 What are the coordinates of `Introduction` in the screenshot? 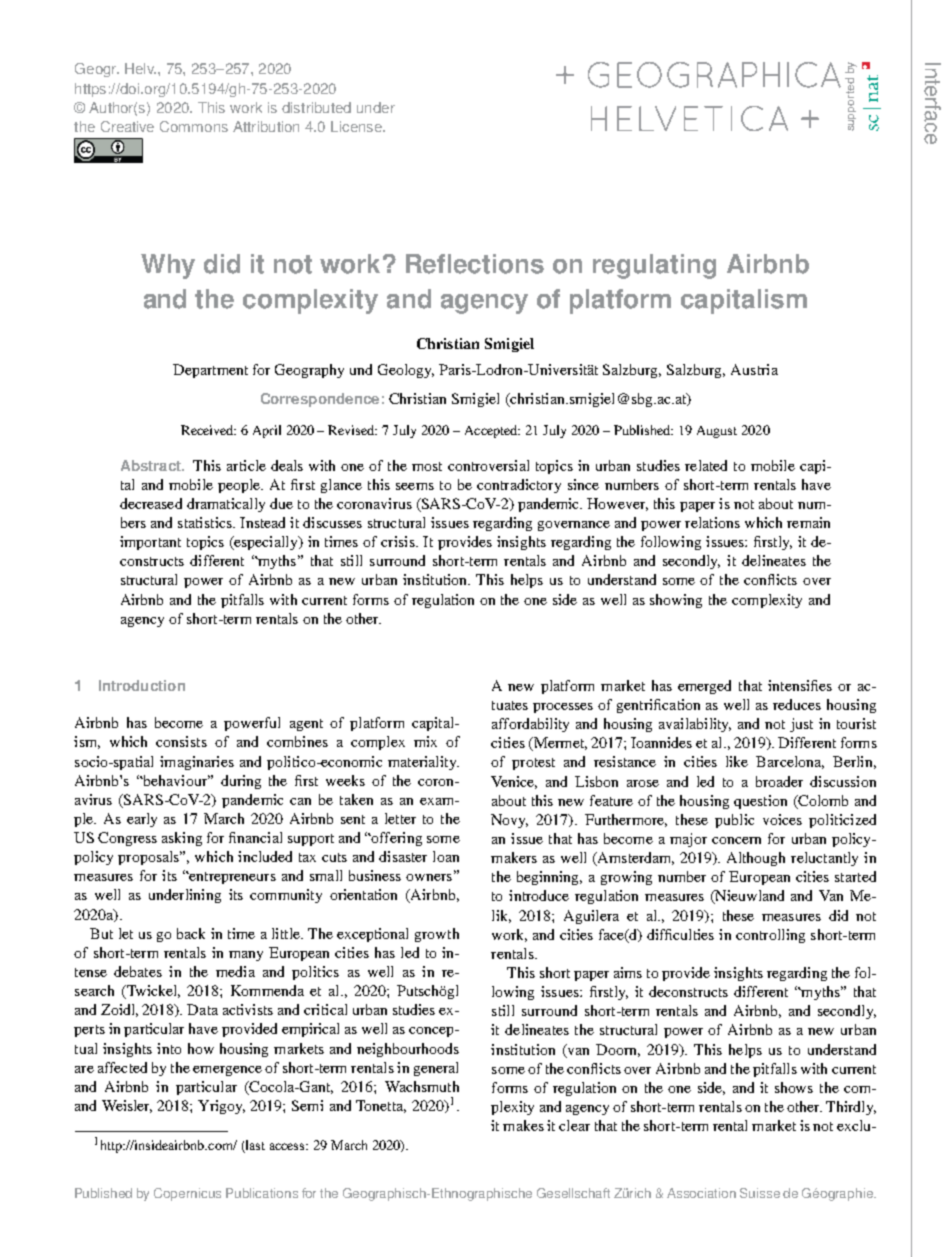 It's located at (142, 685).
